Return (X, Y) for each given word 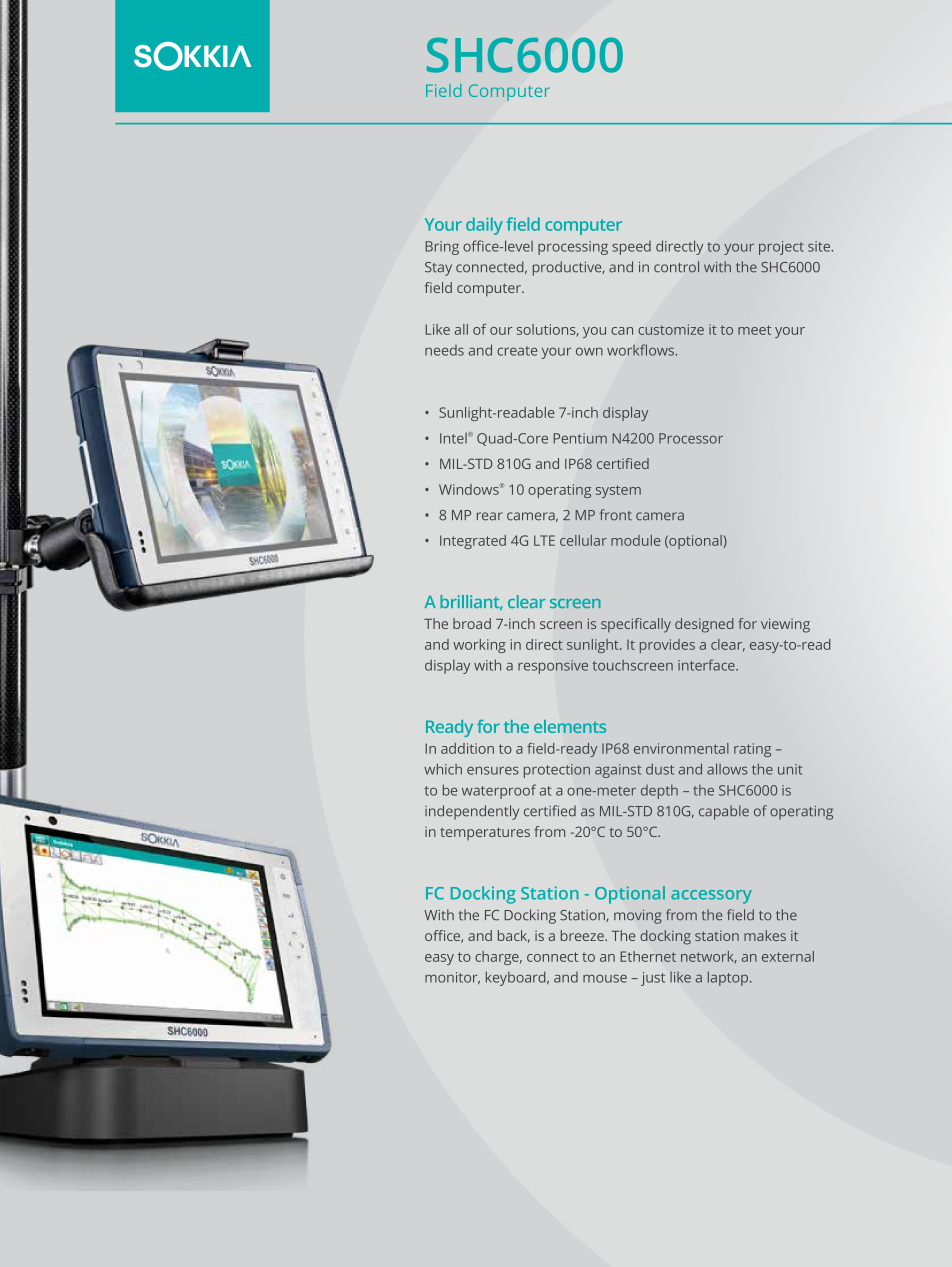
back (514, 936)
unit (790, 769)
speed (631, 248)
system (618, 491)
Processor (691, 438)
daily (484, 226)
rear (490, 516)
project (781, 248)
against (618, 771)
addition (467, 748)
